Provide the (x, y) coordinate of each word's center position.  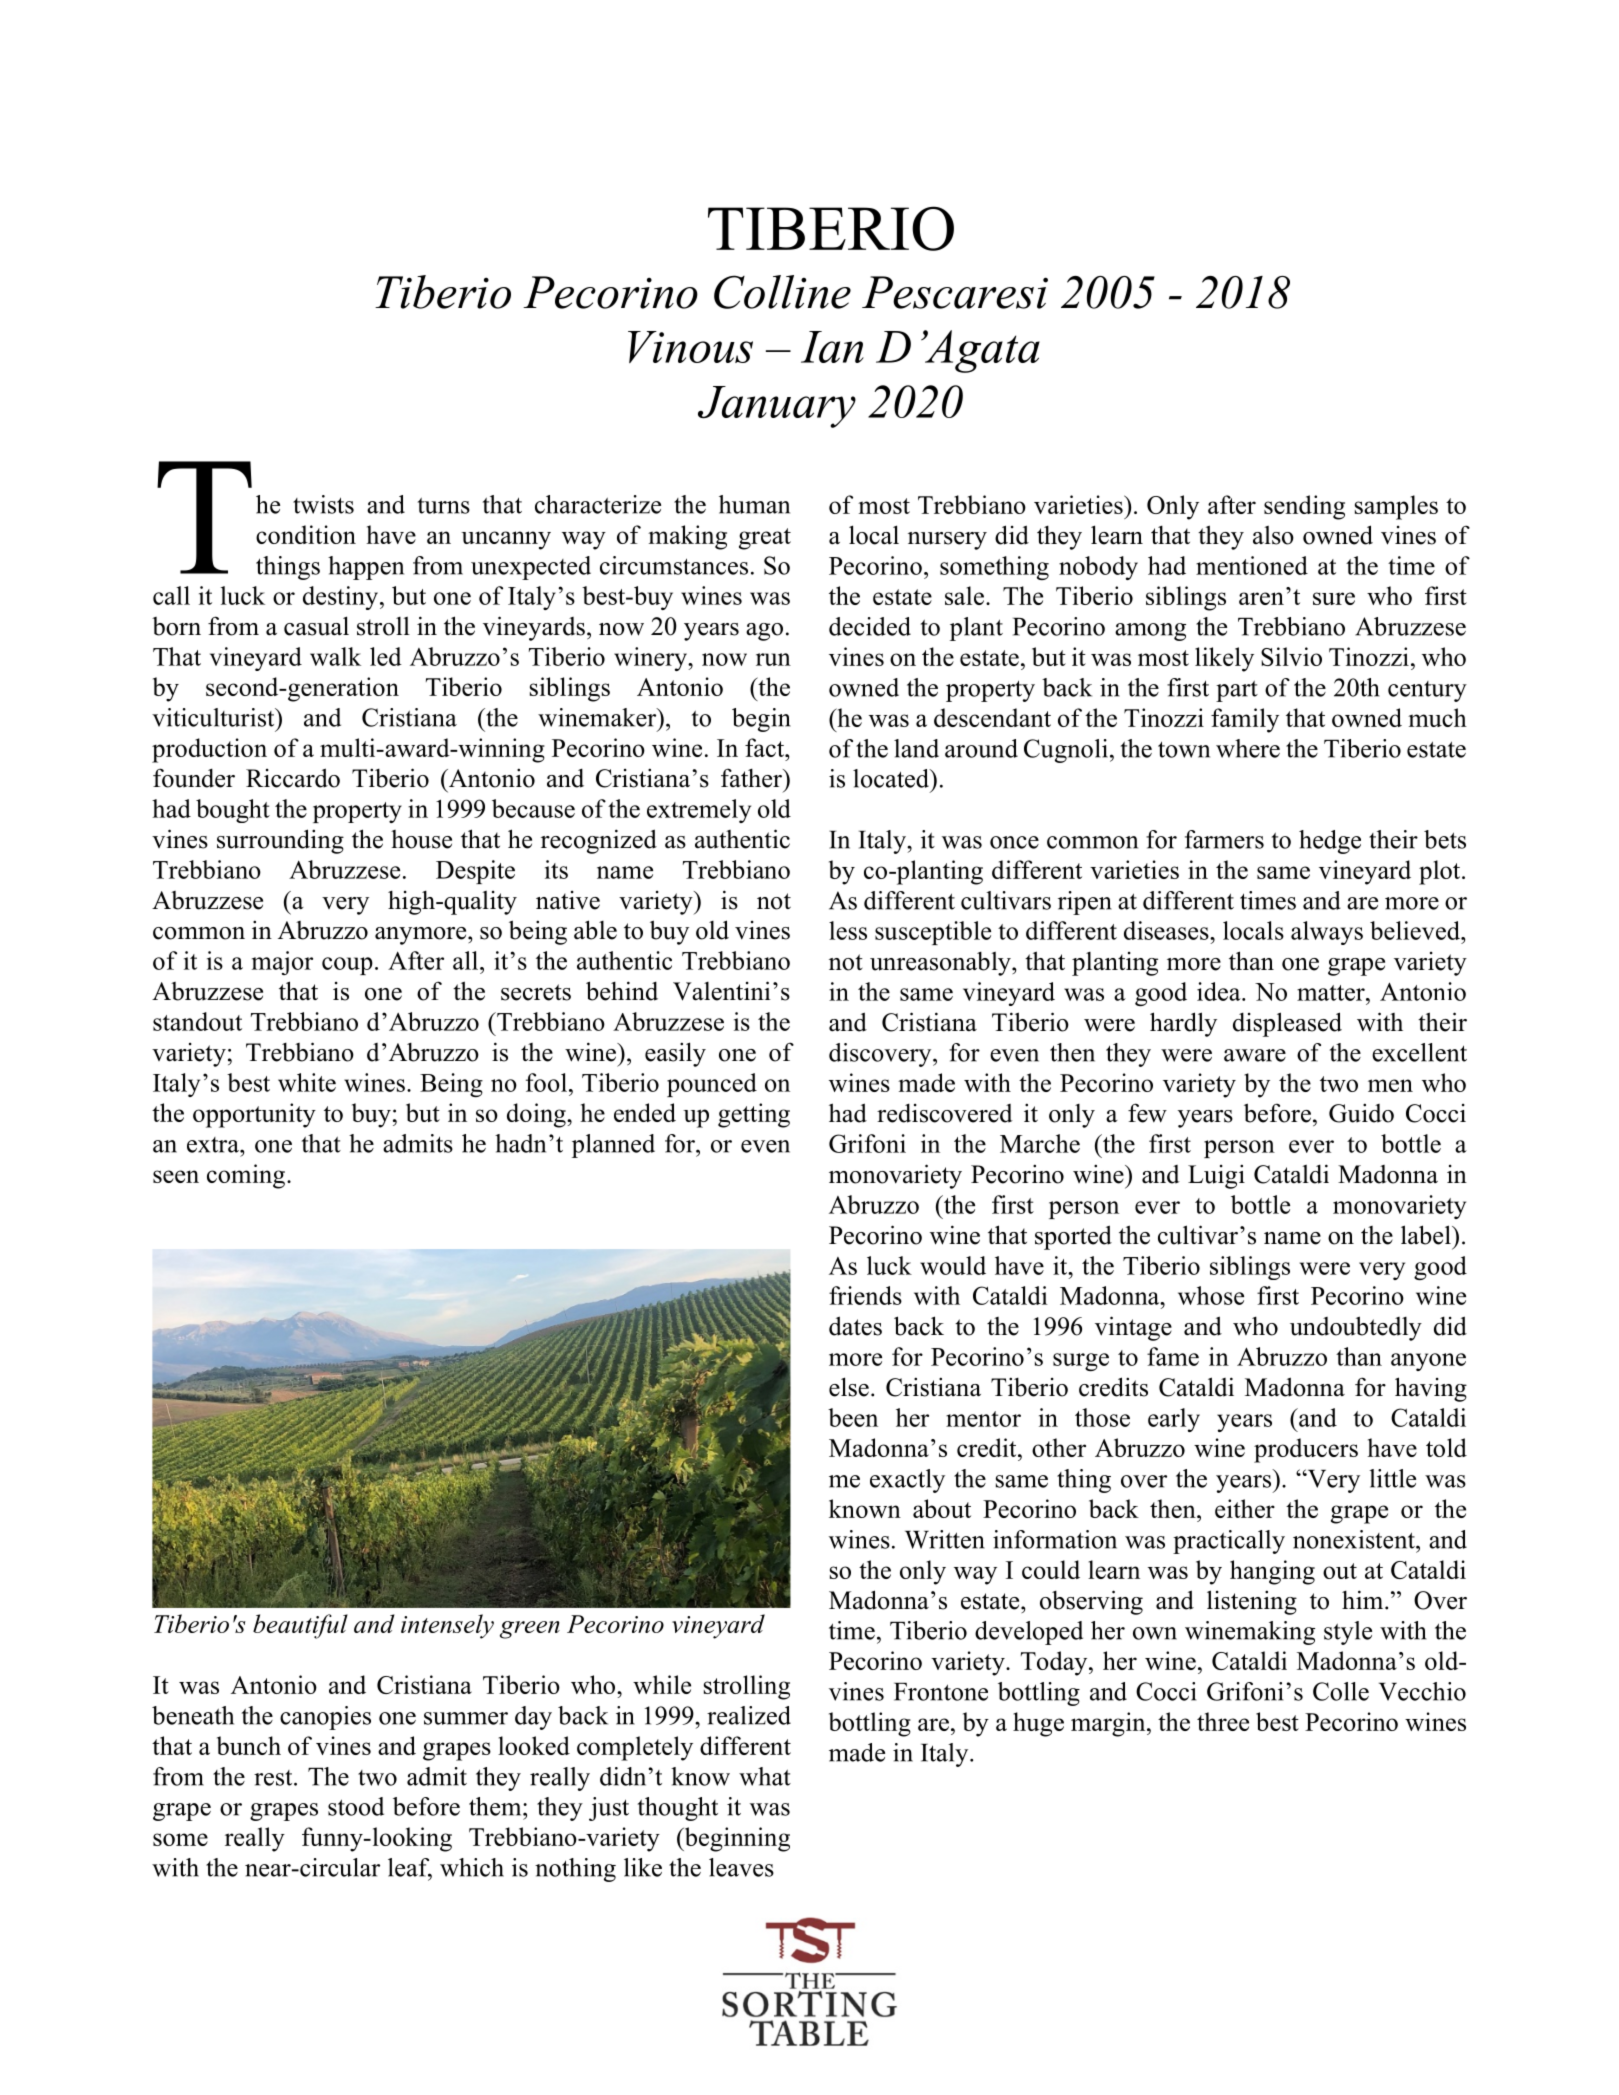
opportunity (254, 1115)
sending (1304, 507)
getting (754, 1115)
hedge (1330, 842)
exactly (907, 1481)
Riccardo (293, 778)
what (765, 1776)
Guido (1361, 1113)
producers (1306, 1450)
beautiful (300, 1626)
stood (356, 1806)
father (752, 778)
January (777, 407)
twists (323, 504)
